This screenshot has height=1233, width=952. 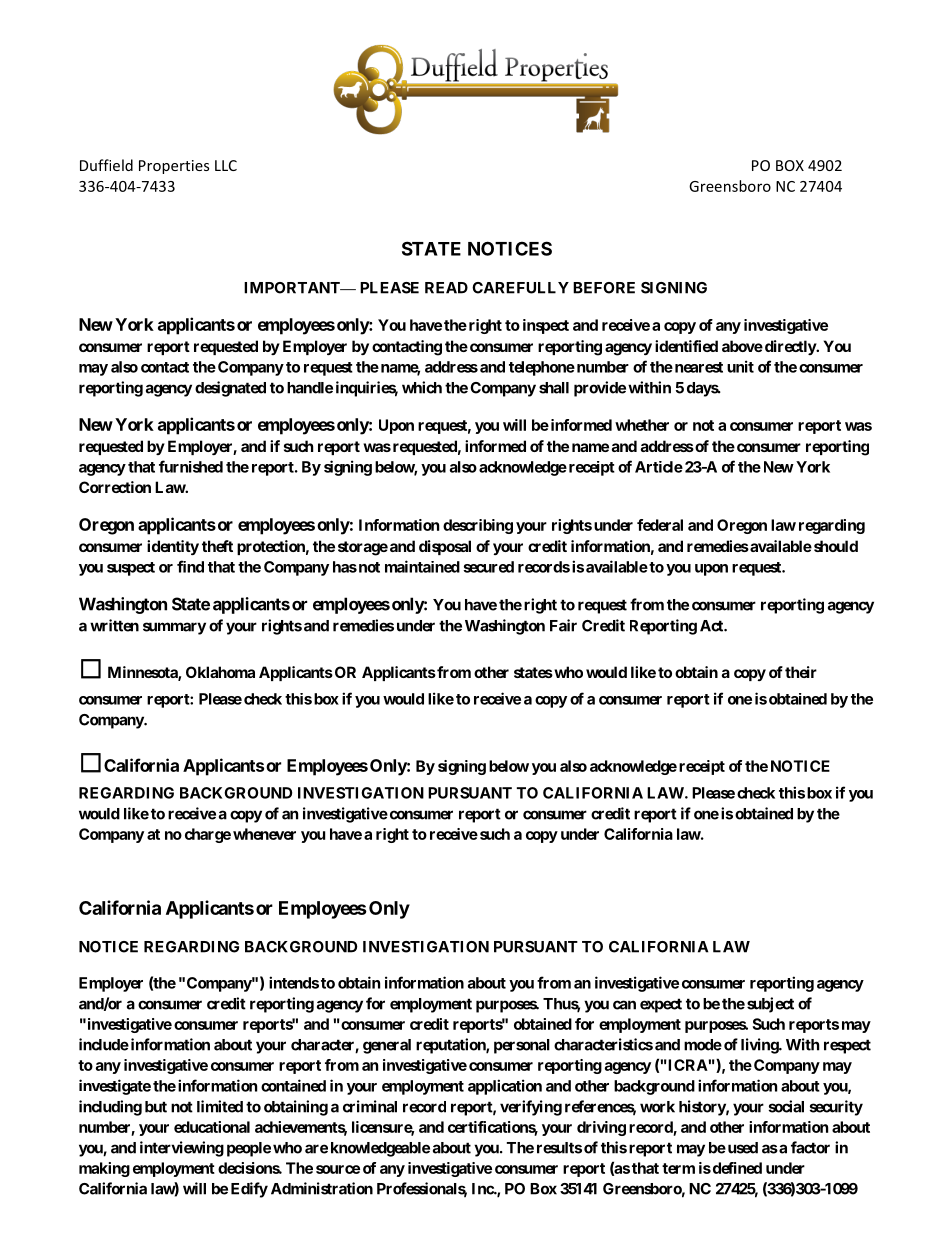 What do you see at coordinates (741, 1148) in the screenshot?
I see `used` at bounding box center [741, 1148].
